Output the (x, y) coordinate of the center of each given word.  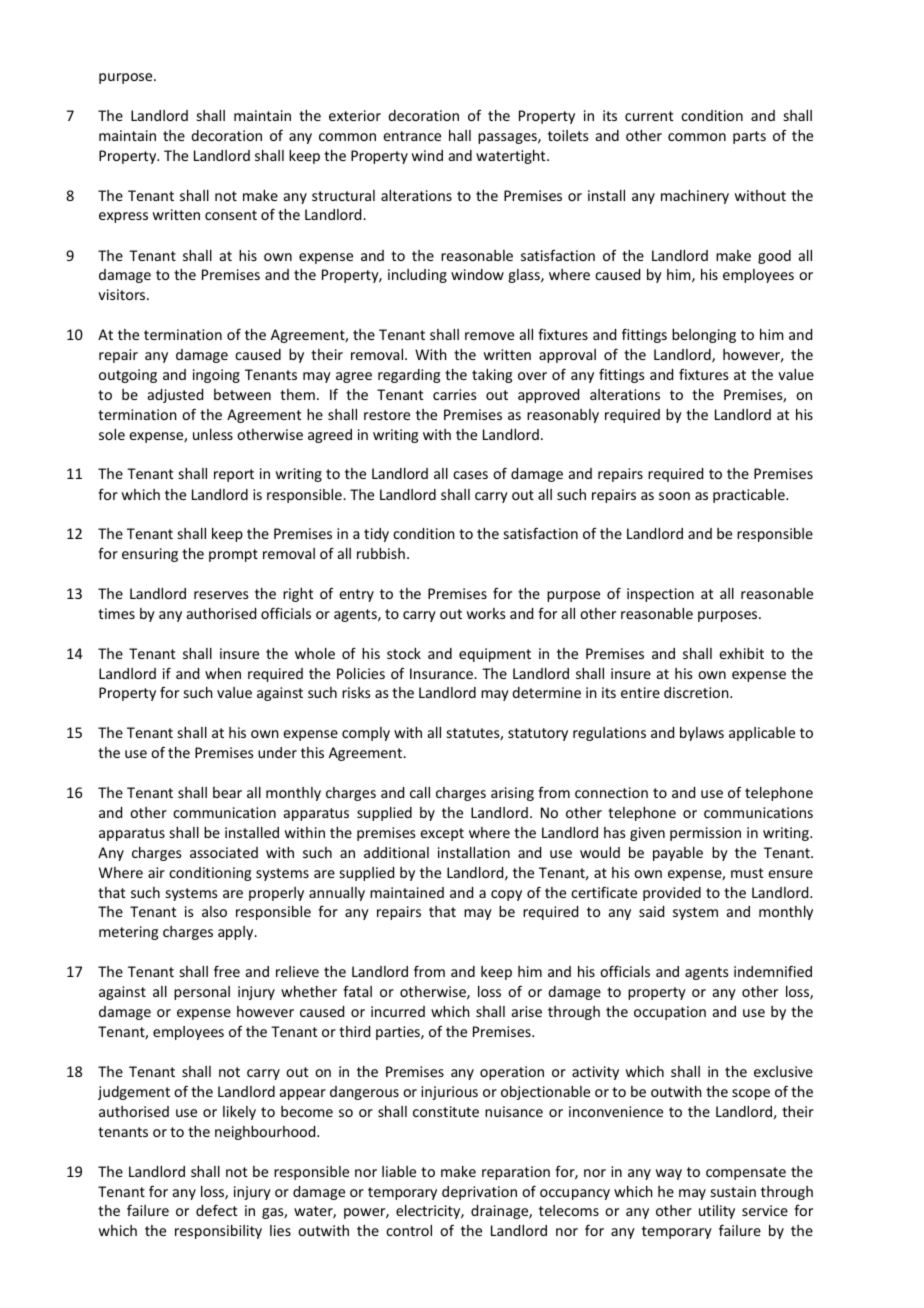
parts (749, 137)
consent (231, 215)
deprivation (479, 1193)
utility (717, 1212)
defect (216, 1210)
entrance (412, 136)
